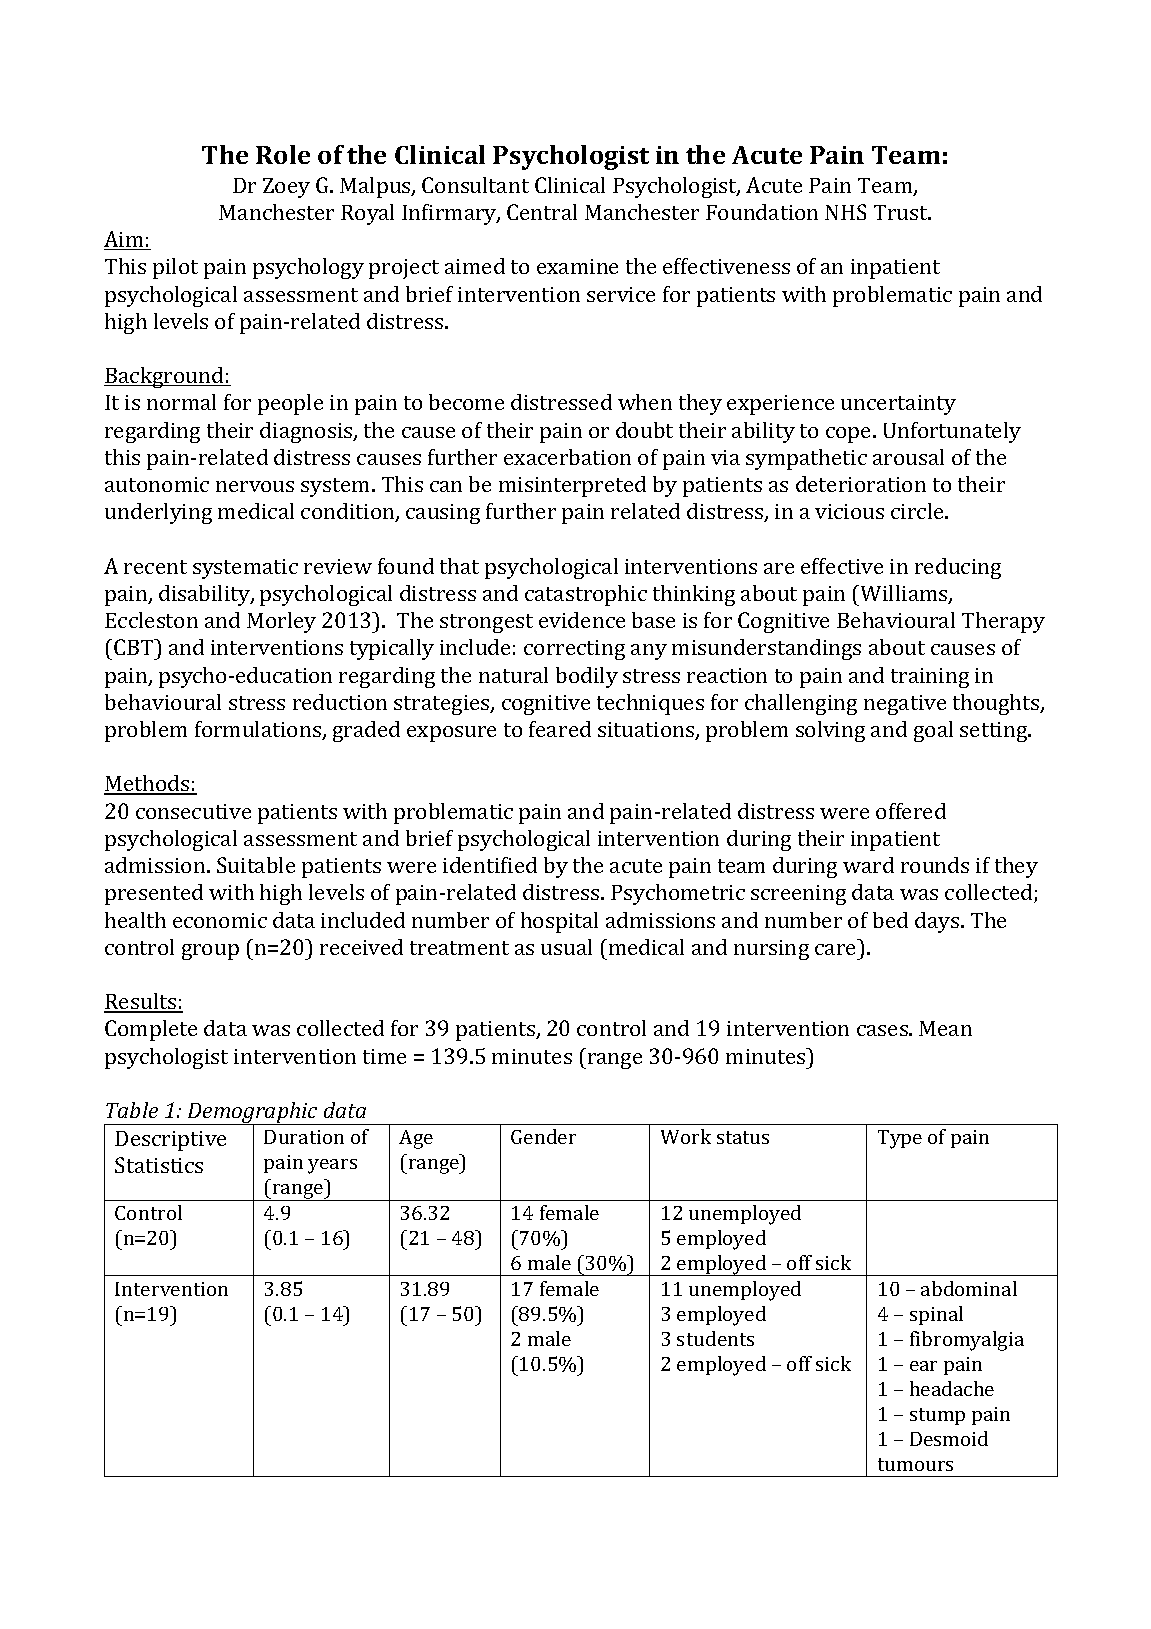  I want to click on years, so click(332, 1166).
